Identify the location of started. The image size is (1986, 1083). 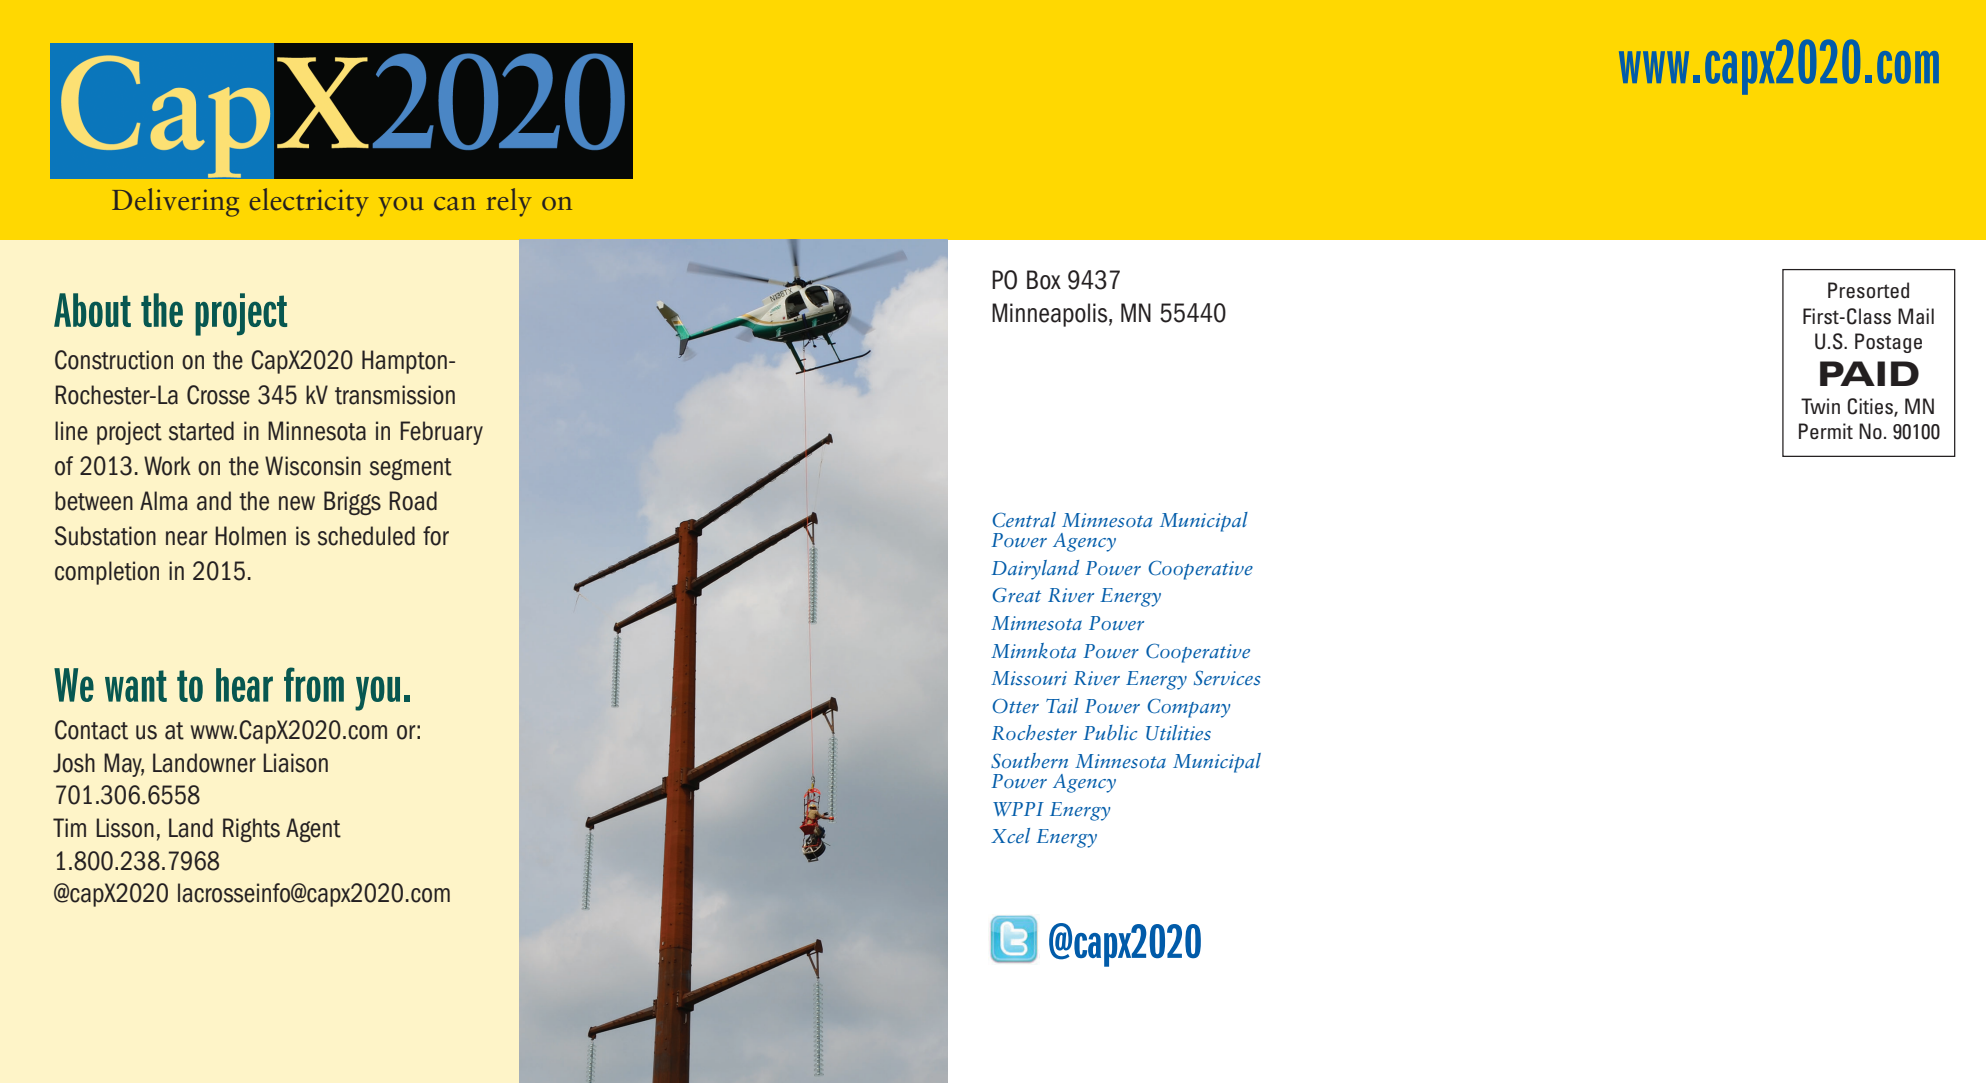
(201, 431).
